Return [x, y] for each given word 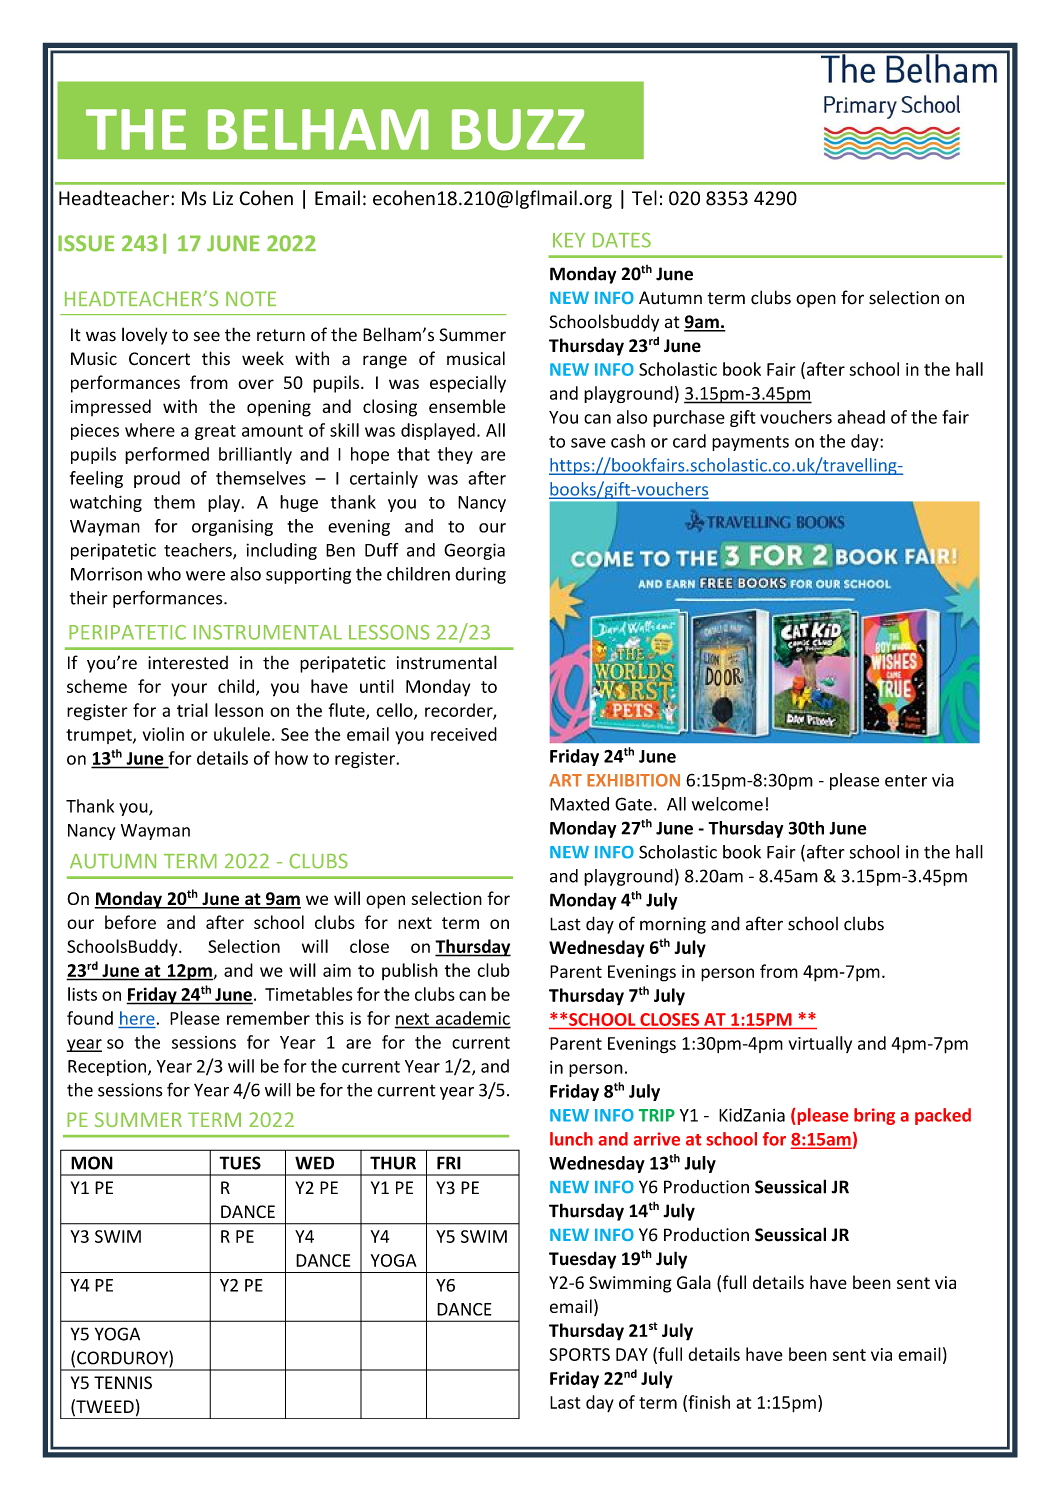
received [464, 734]
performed [167, 455]
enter [906, 781]
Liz [223, 198]
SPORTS [579, 1354]
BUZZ [518, 129]
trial [192, 710]
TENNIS [123, 1383]
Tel [644, 198]
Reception [108, 1067]
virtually [820, 1044]
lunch [571, 1139]
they [455, 455]
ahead [861, 417]
